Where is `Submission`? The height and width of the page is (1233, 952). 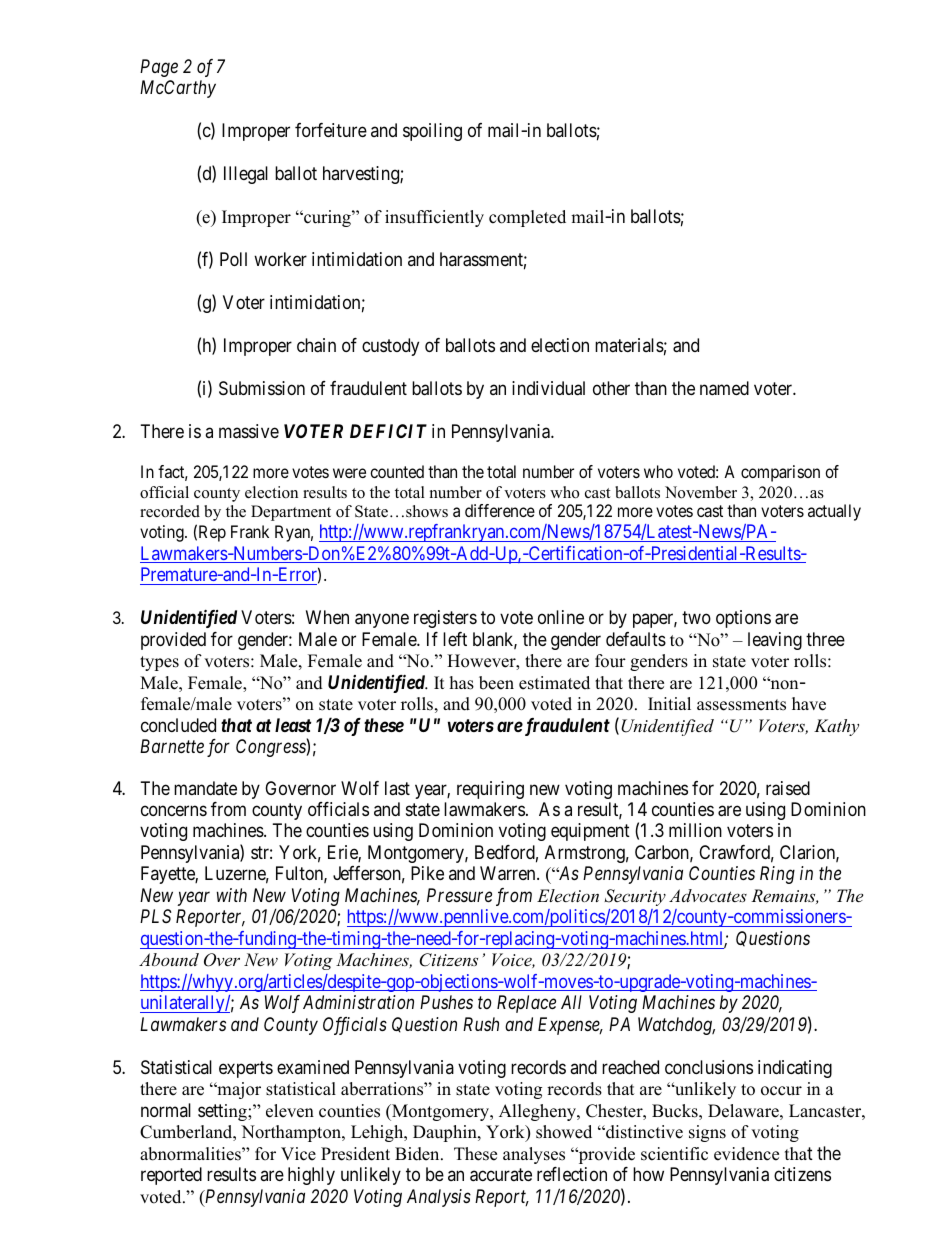 Submission is located at coordinates (262, 388).
